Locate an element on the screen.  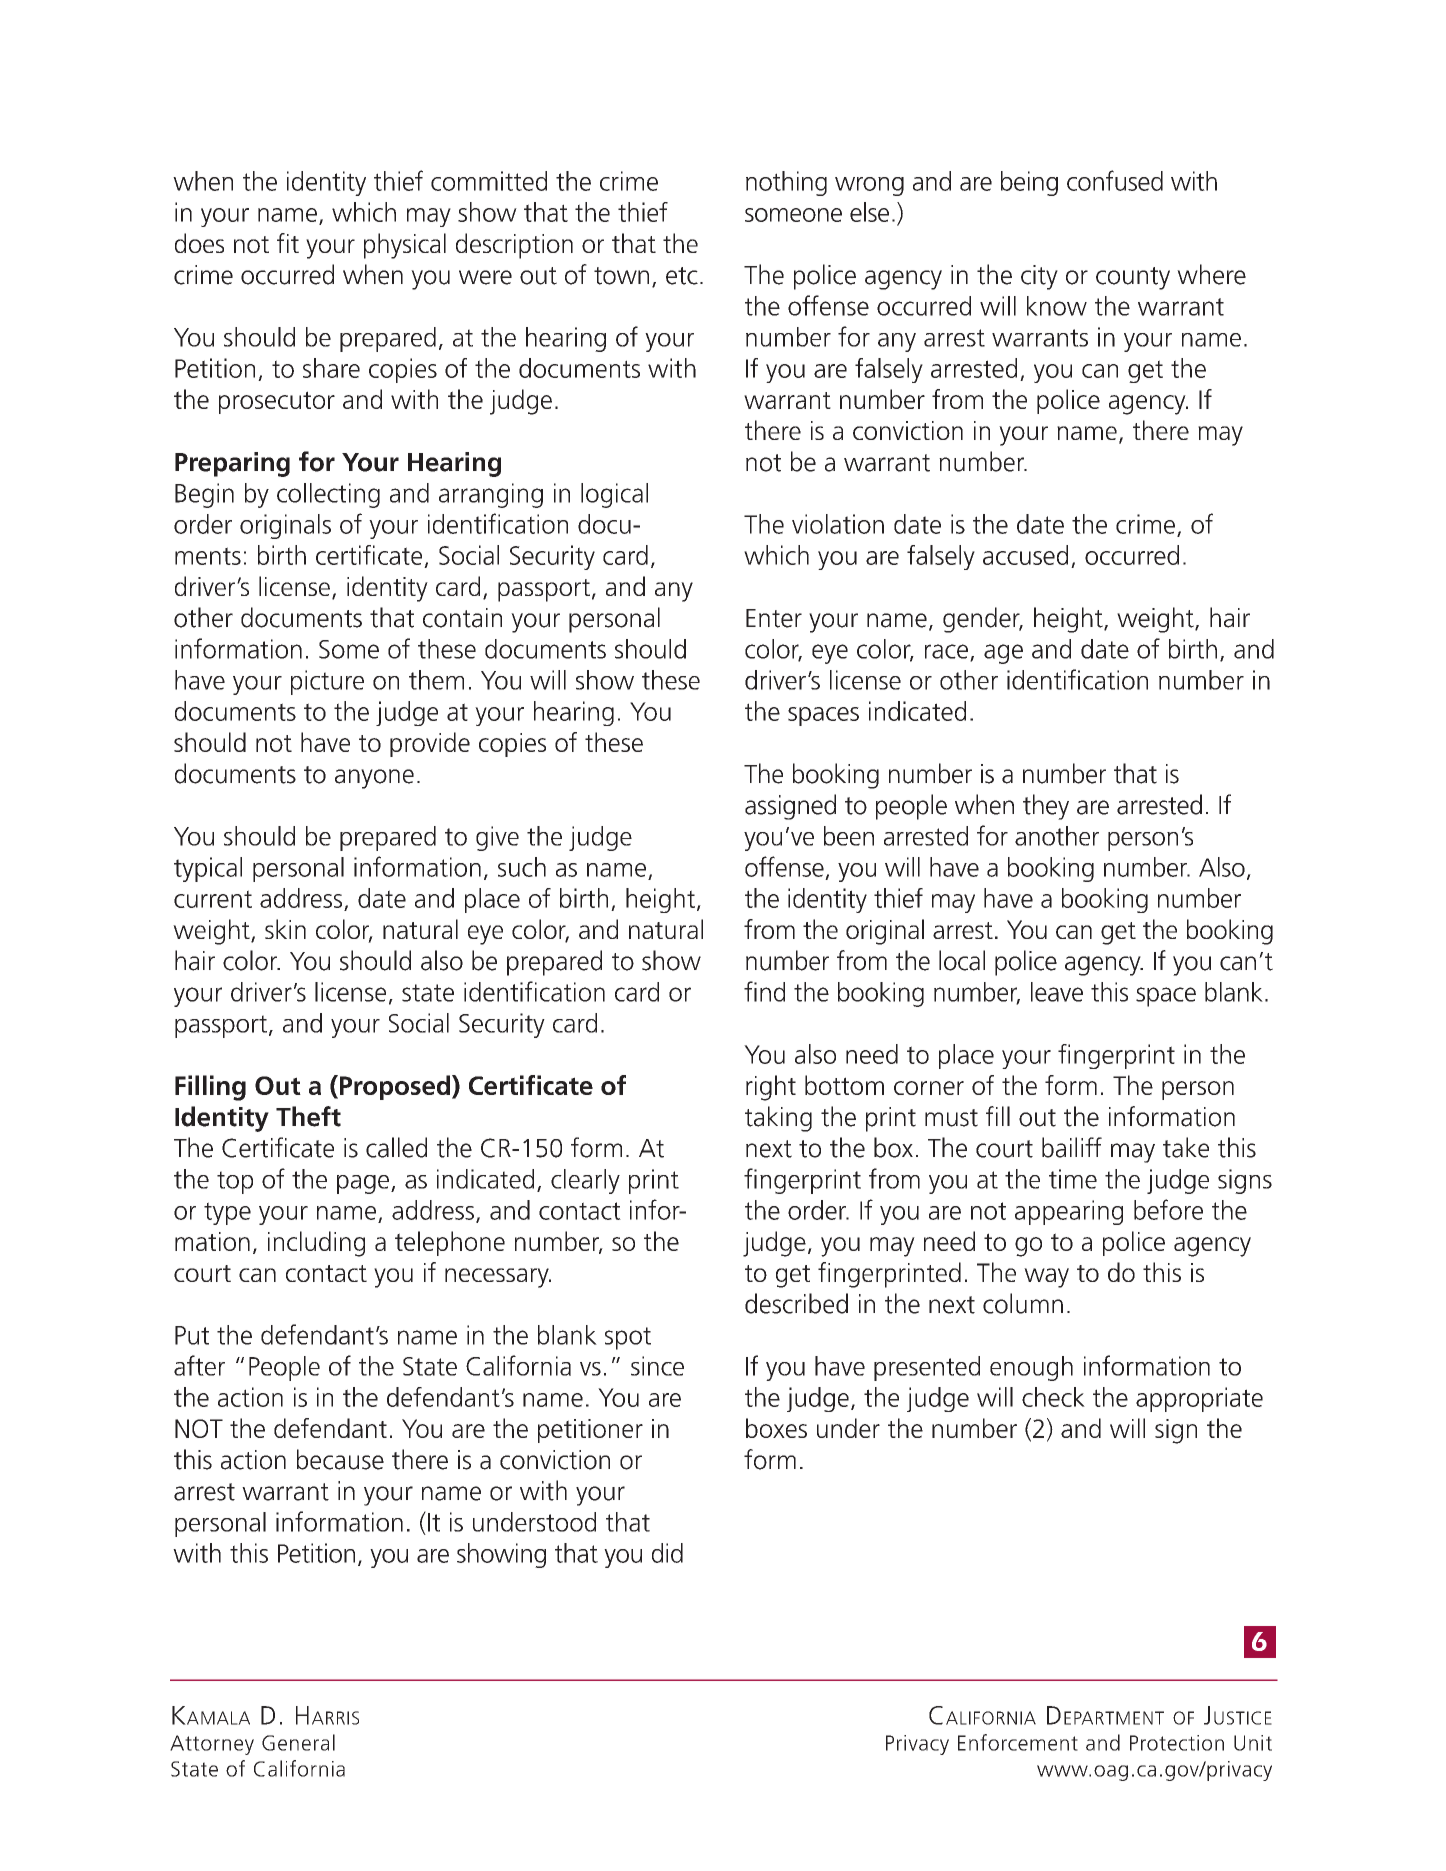
confused is located at coordinates (1115, 180).
